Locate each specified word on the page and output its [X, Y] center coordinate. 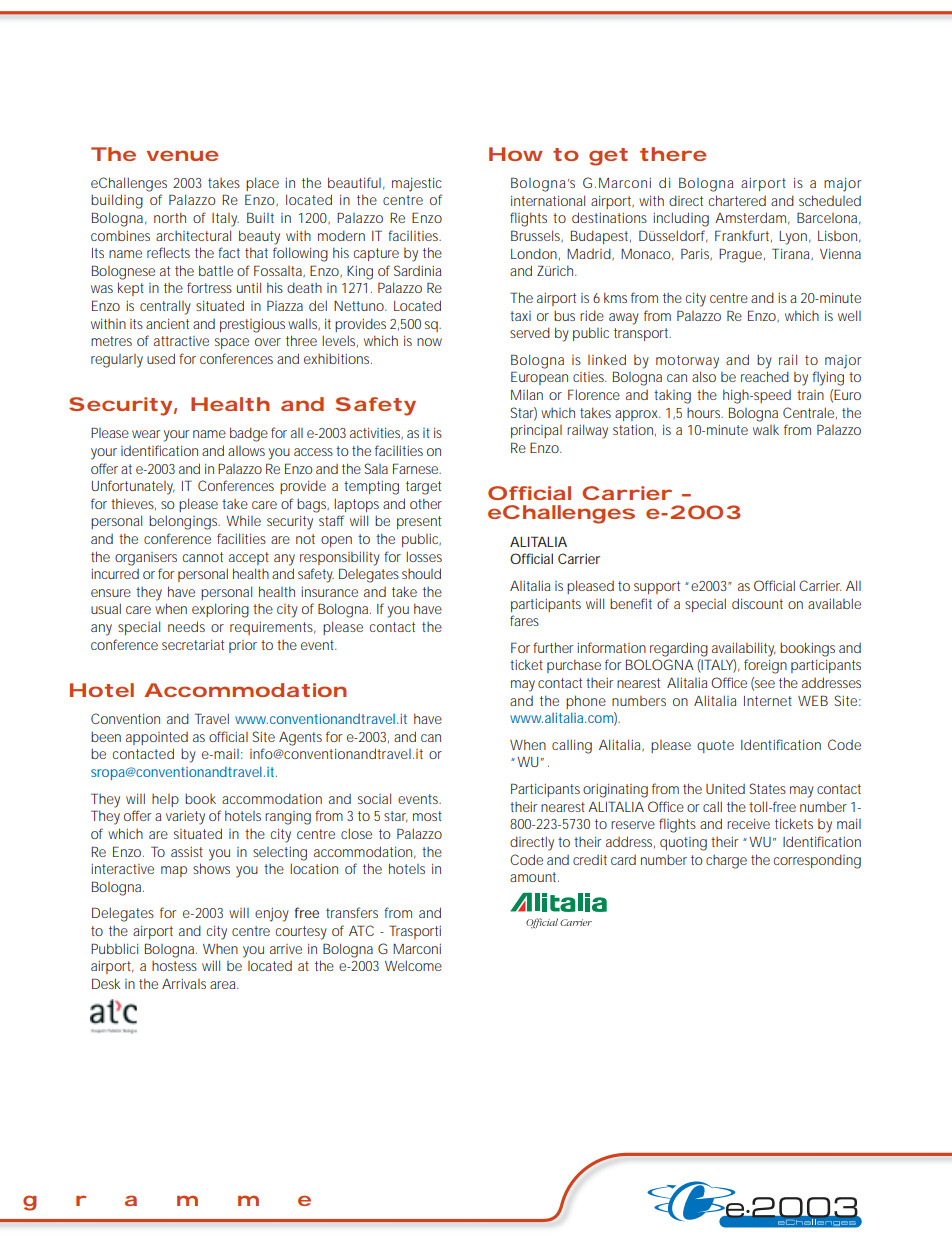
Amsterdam [750, 217]
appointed [157, 738]
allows [246, 451]
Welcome [413, 965]
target [423, 488]
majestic [417, 184]
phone [586, 702]
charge [726, 862]
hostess [174, 966]
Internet [768, 701]
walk [766, 430]
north [170, 217]
